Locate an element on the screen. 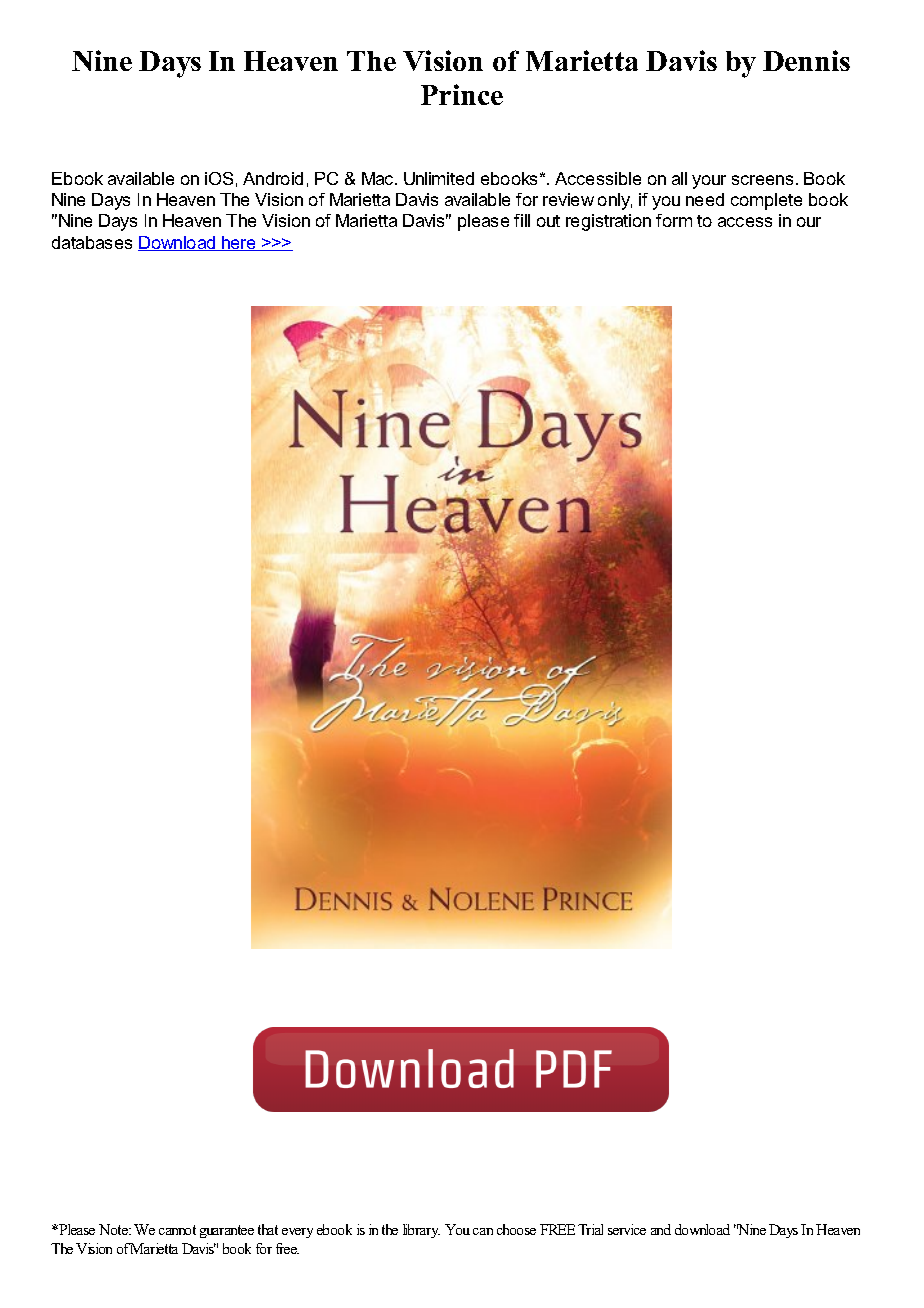 The height and width of the screenshot is (1308, 924). Dennis is located at coordinates (806, 60).
